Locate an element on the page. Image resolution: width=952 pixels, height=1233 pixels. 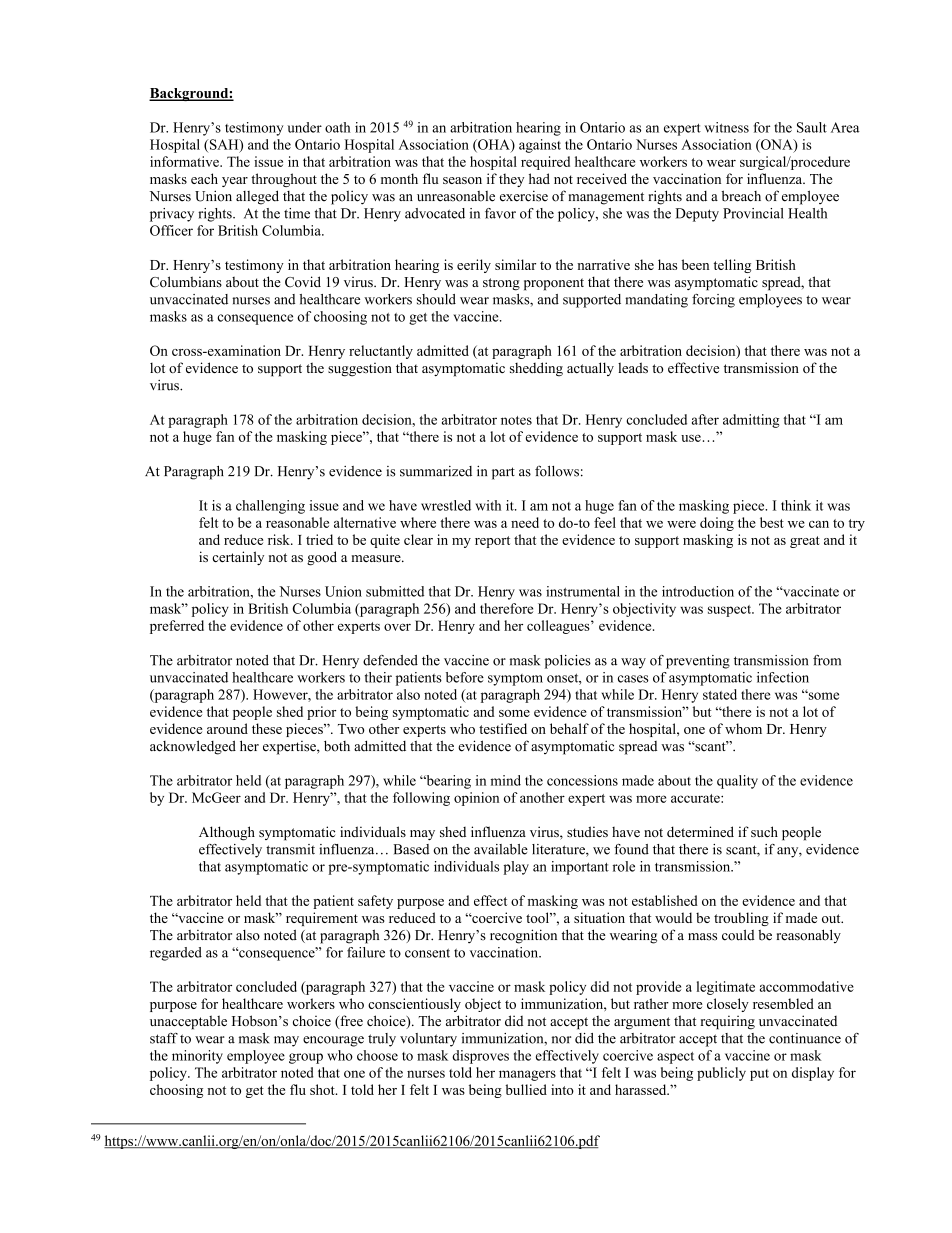
against is located at coordinates (540, 146).
